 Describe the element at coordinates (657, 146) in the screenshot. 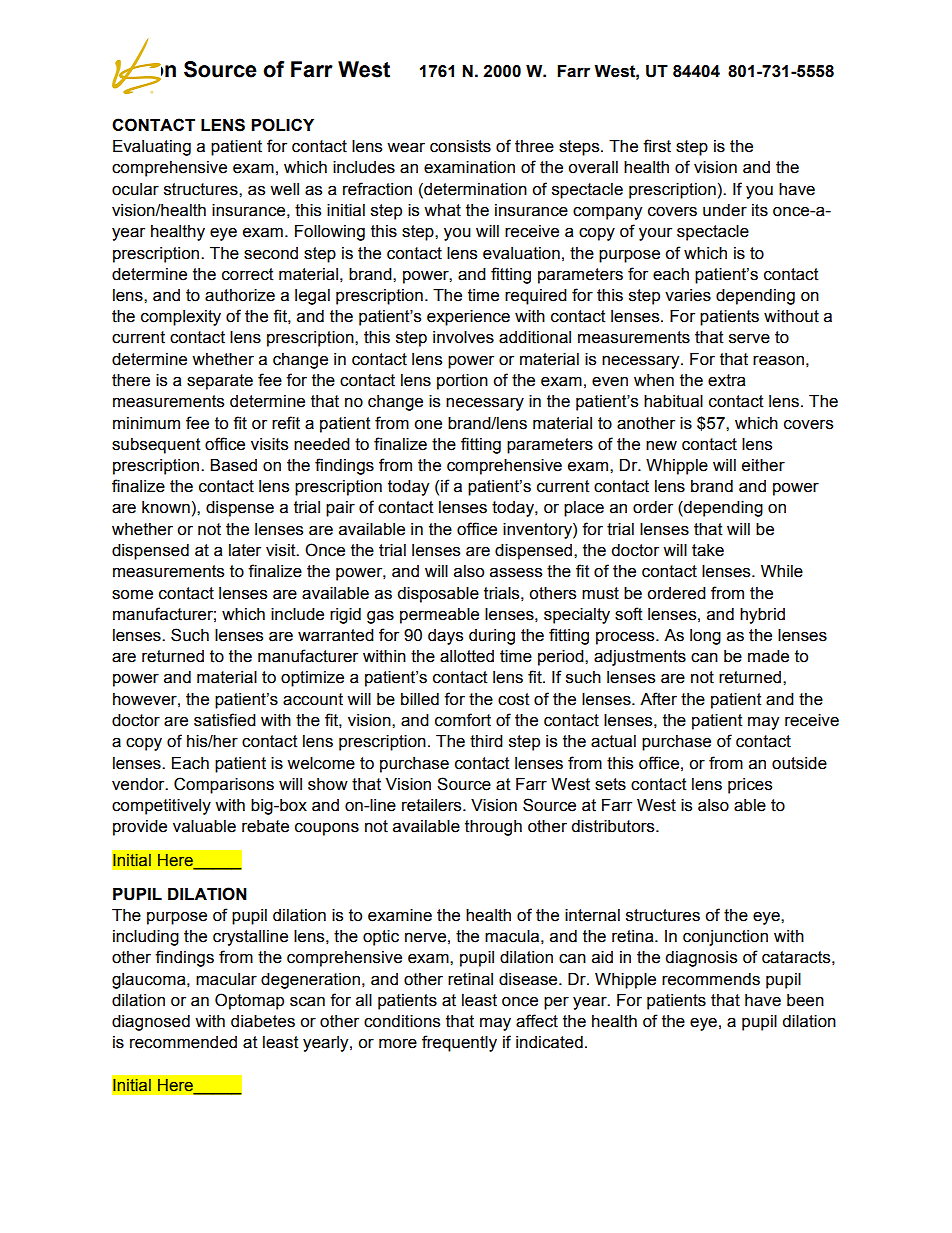

I see `first` at that location.
